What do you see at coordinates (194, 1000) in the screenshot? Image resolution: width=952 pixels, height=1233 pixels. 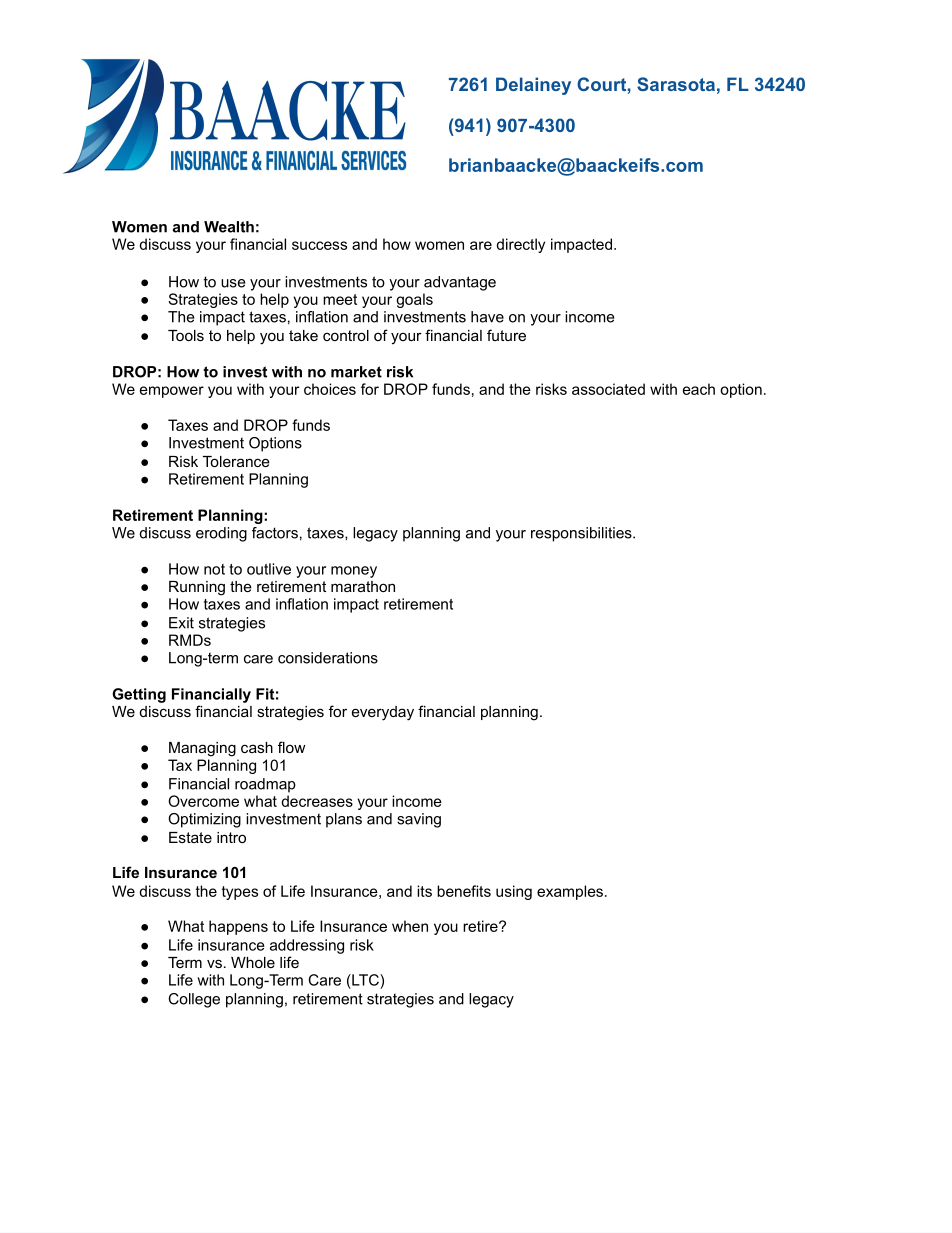 I see `College` at bounding box center [194, 1000].
